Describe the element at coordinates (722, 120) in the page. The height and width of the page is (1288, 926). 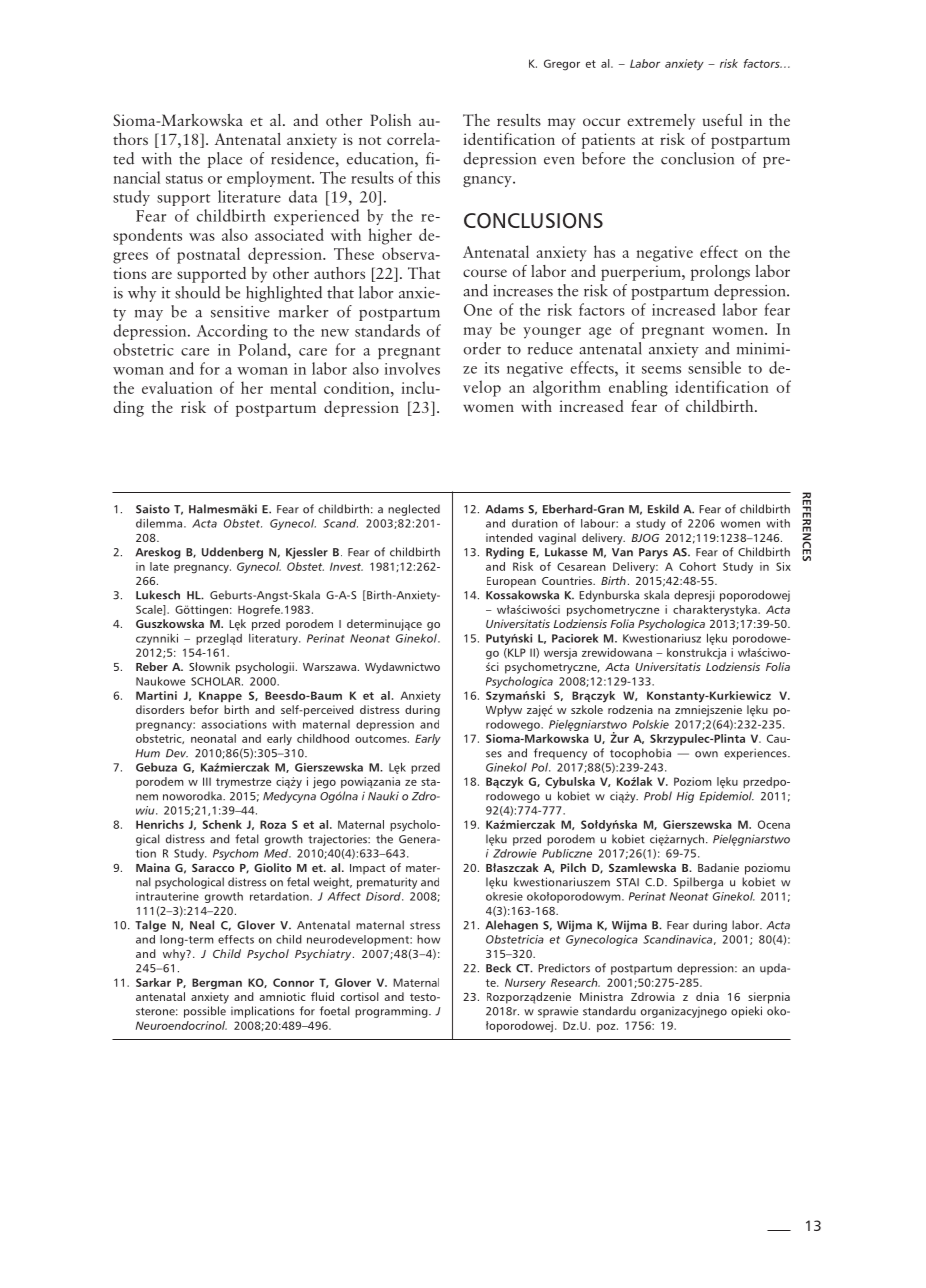
I see `useful` at that location.
